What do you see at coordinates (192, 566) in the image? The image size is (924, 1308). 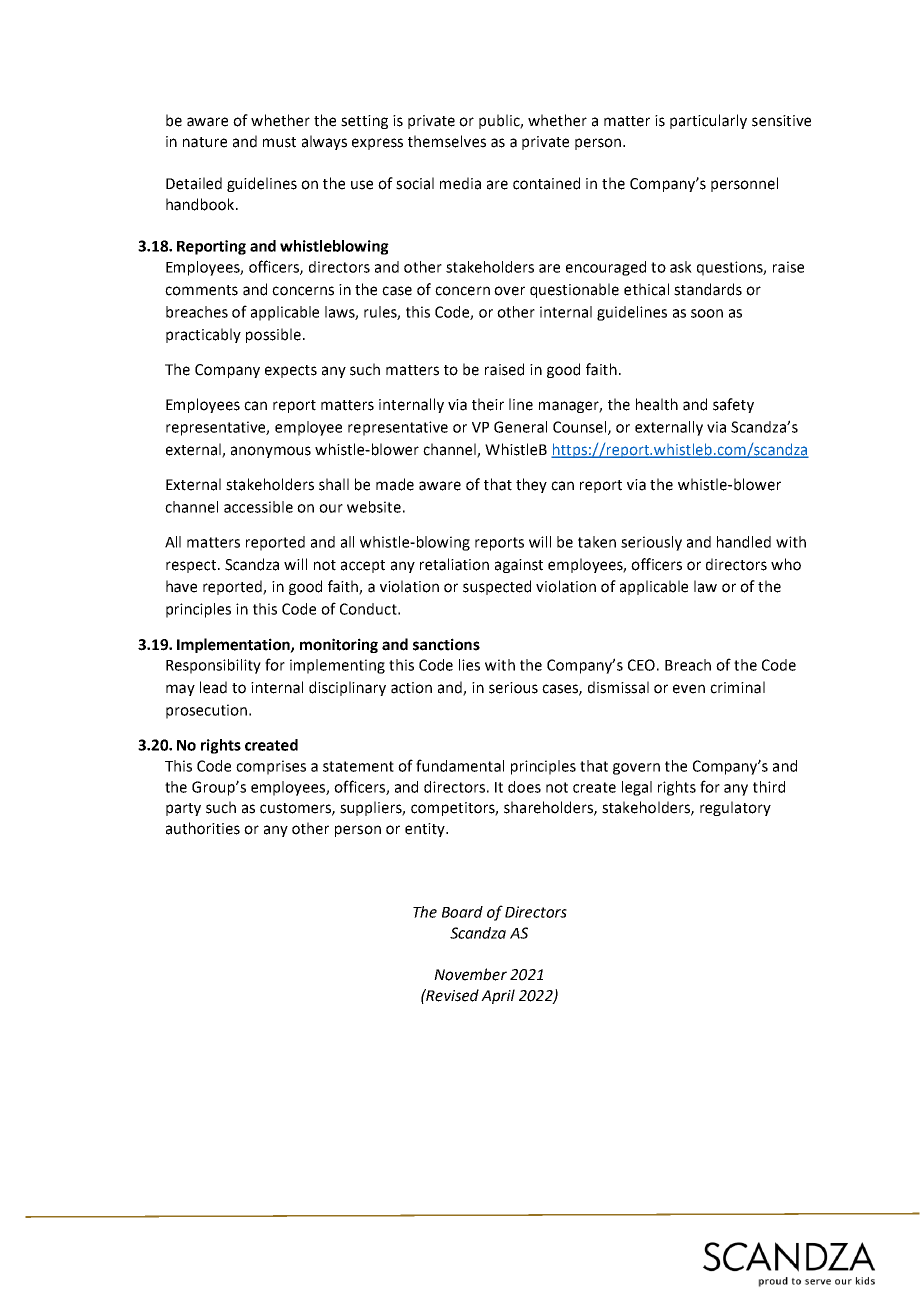 I see `respect` at bounding box center [192, 566].
